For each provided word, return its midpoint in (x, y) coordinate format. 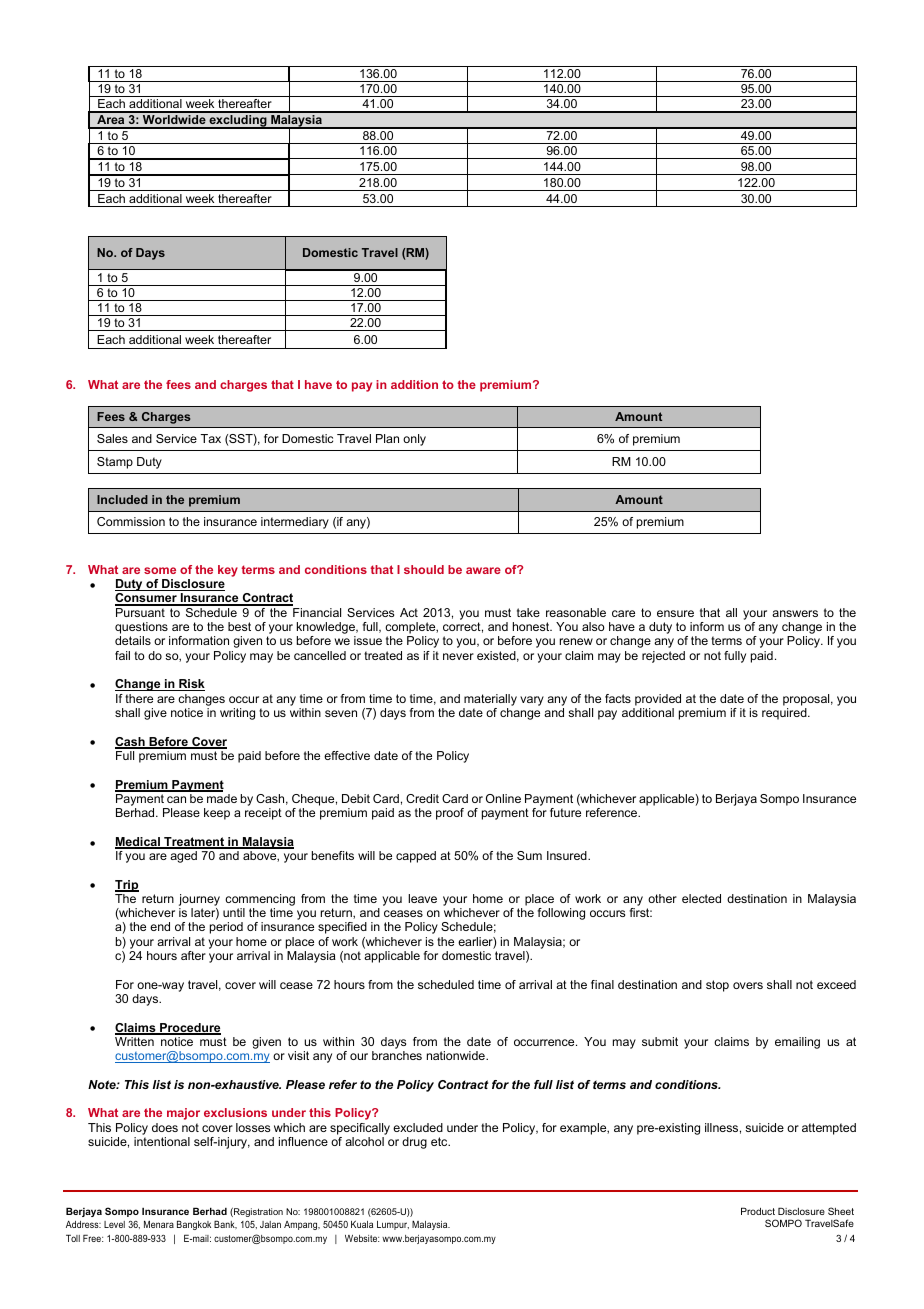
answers (795, 613)
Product (758, 1211)
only (414, 440)
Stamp (115, 463)
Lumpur (393, 1225)
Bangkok (194, 1225)
